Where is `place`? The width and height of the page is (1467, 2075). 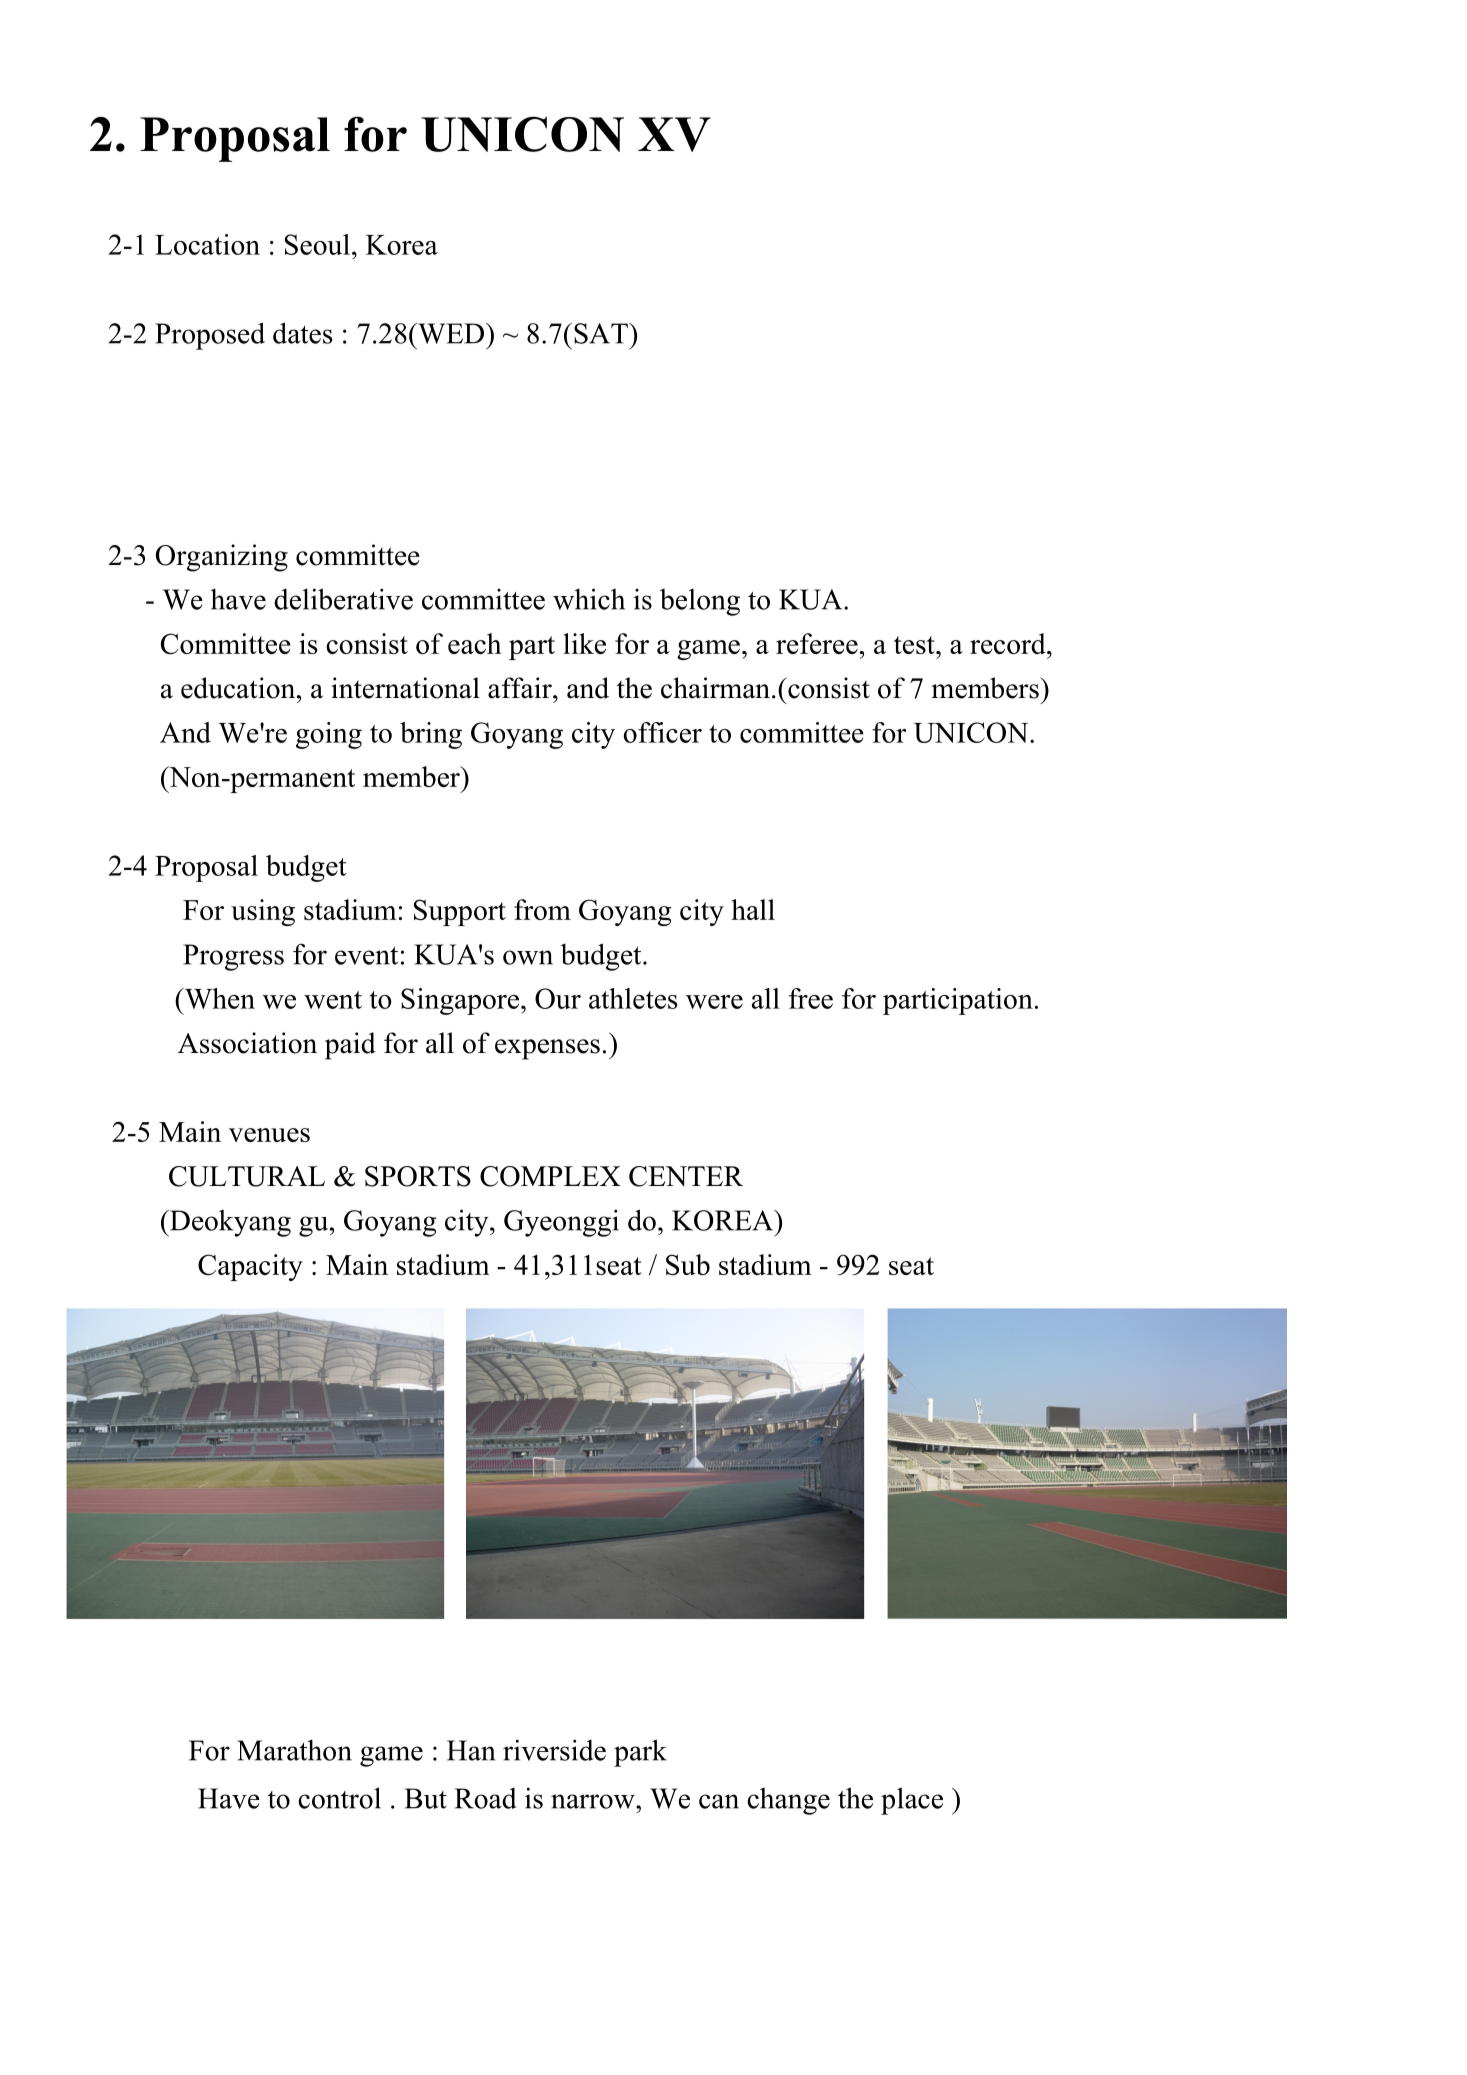 place is located at coordinates (912, 1801).
